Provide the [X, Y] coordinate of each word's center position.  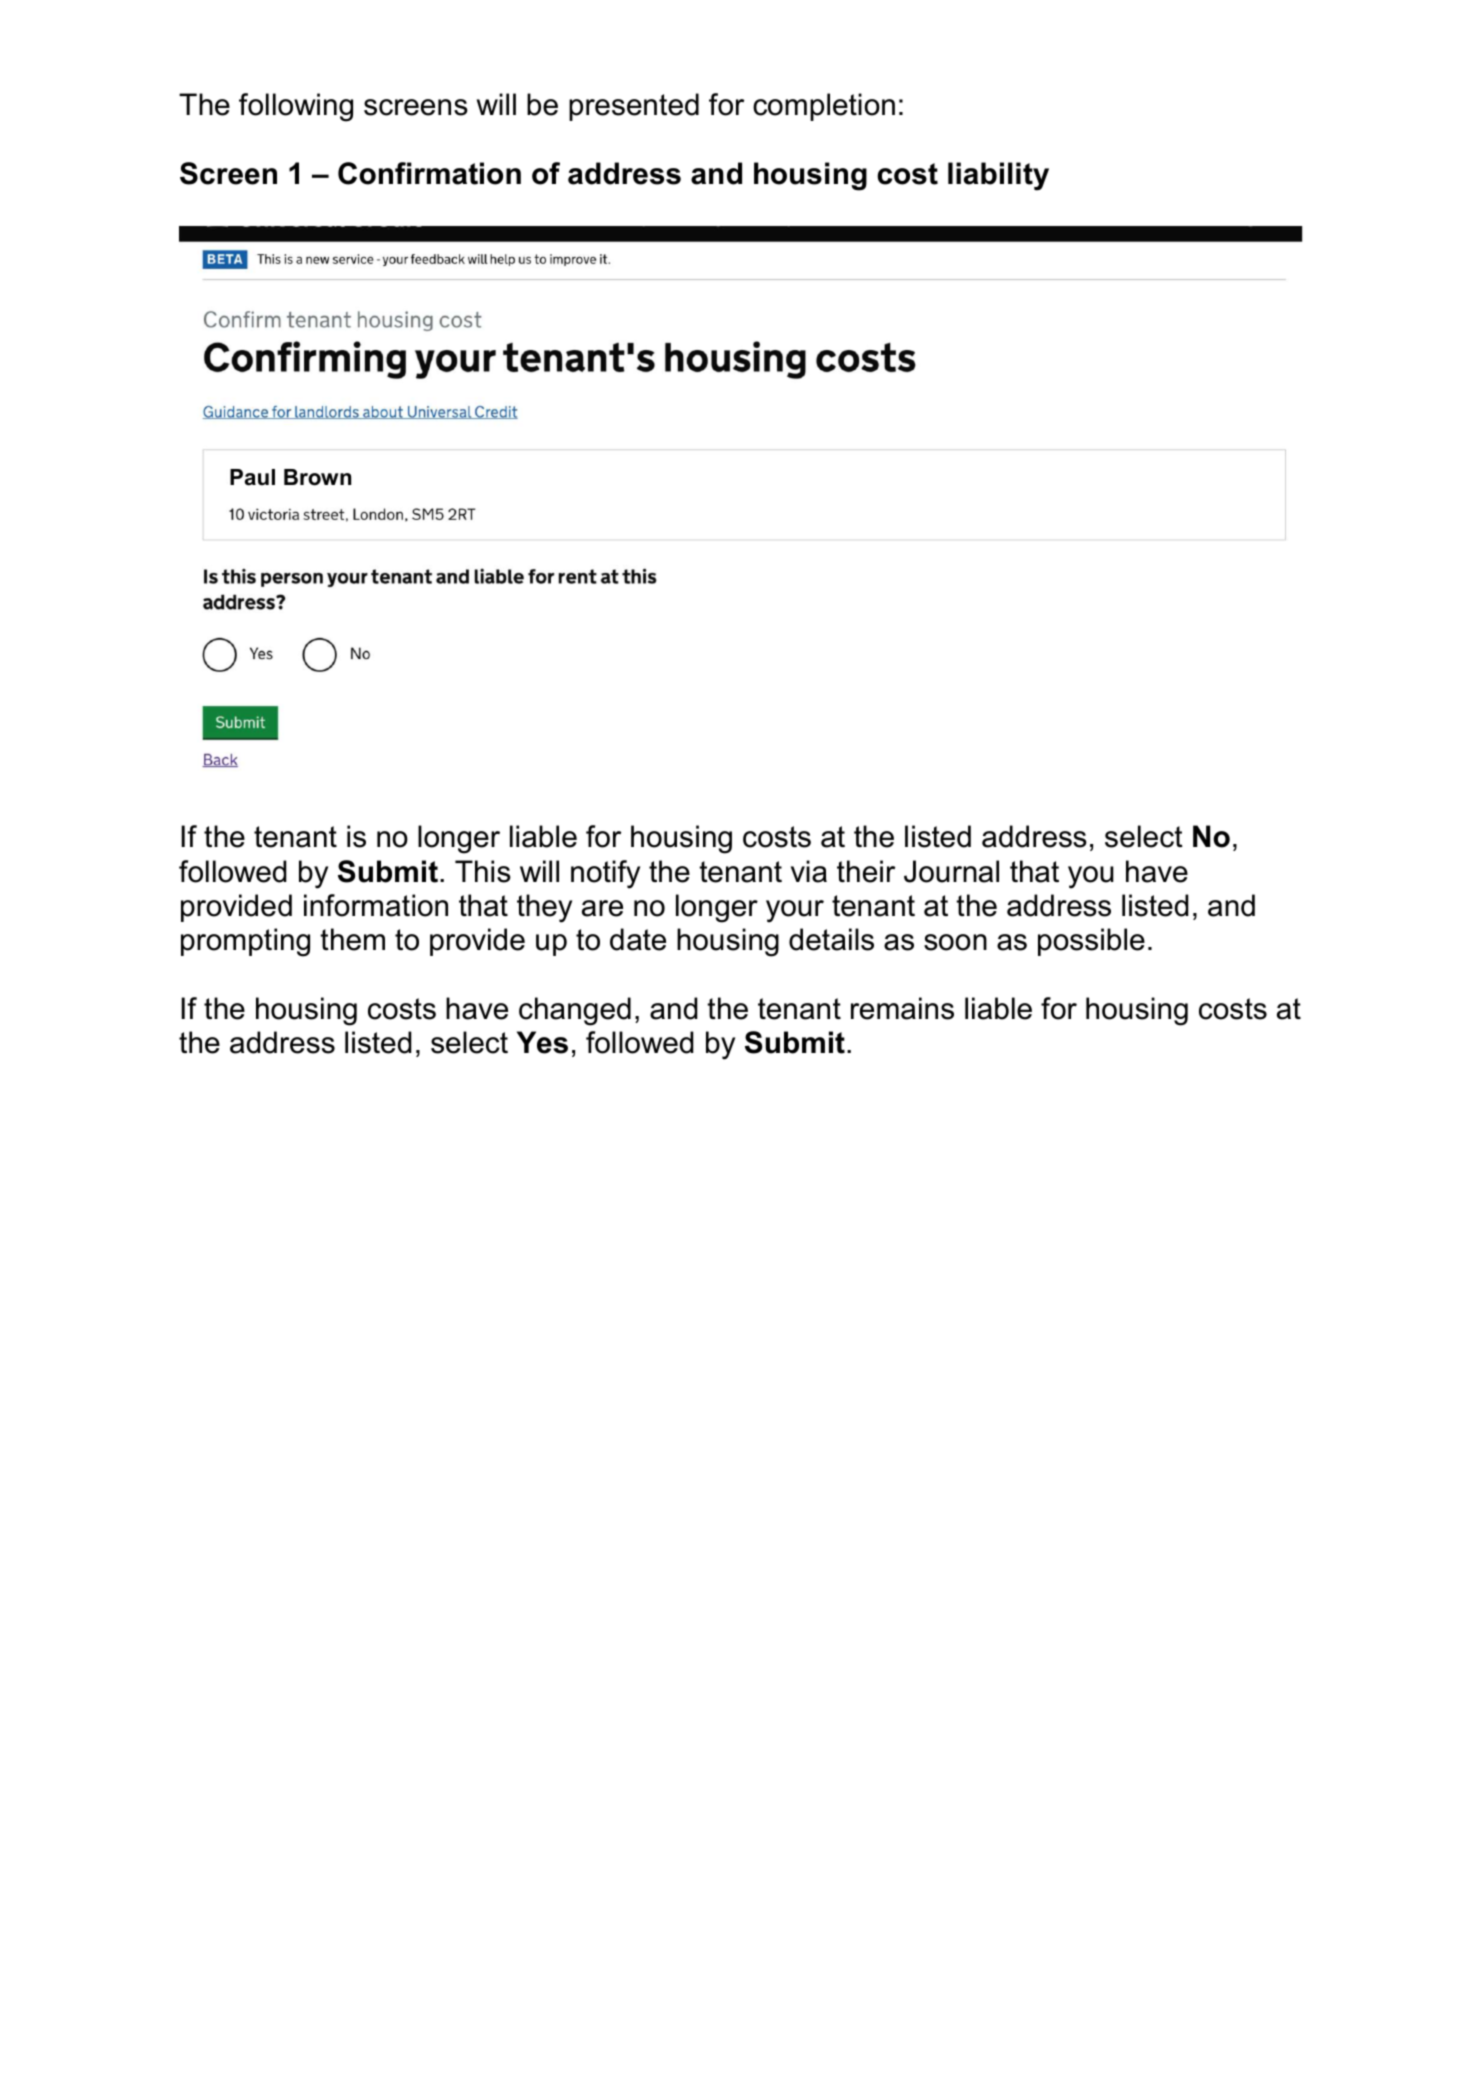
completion [824, 107]
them [352, 939]
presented [634, 107]
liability [998, 176]
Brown [317, 477]
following [296, 107]
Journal [951, 871]
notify [605, 874]
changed [575, 1011]
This [483, 871]
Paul [252, 477]
